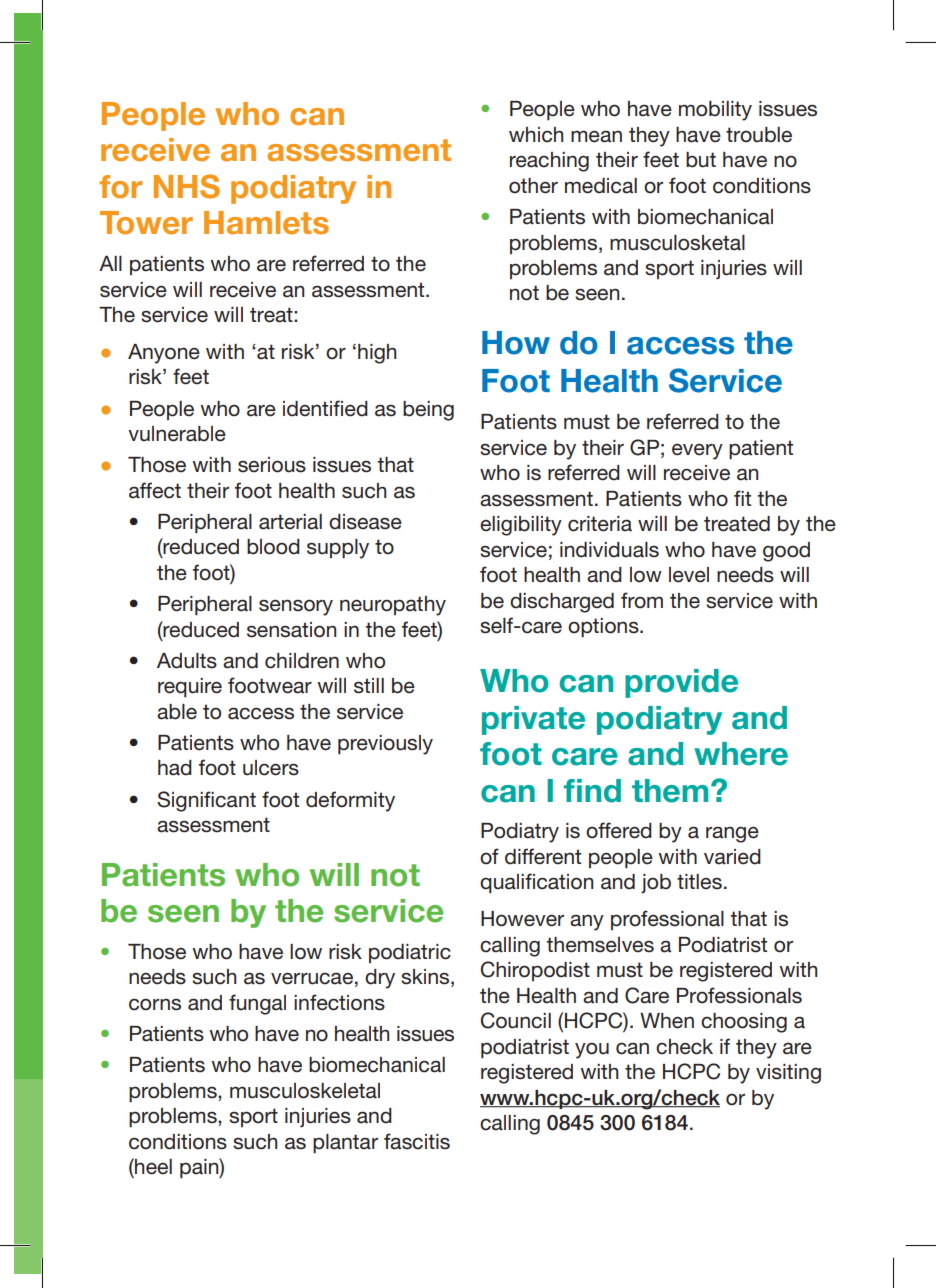  Describe the element at coordinates (152, 1167) in the document. I see `heel` at that location.
